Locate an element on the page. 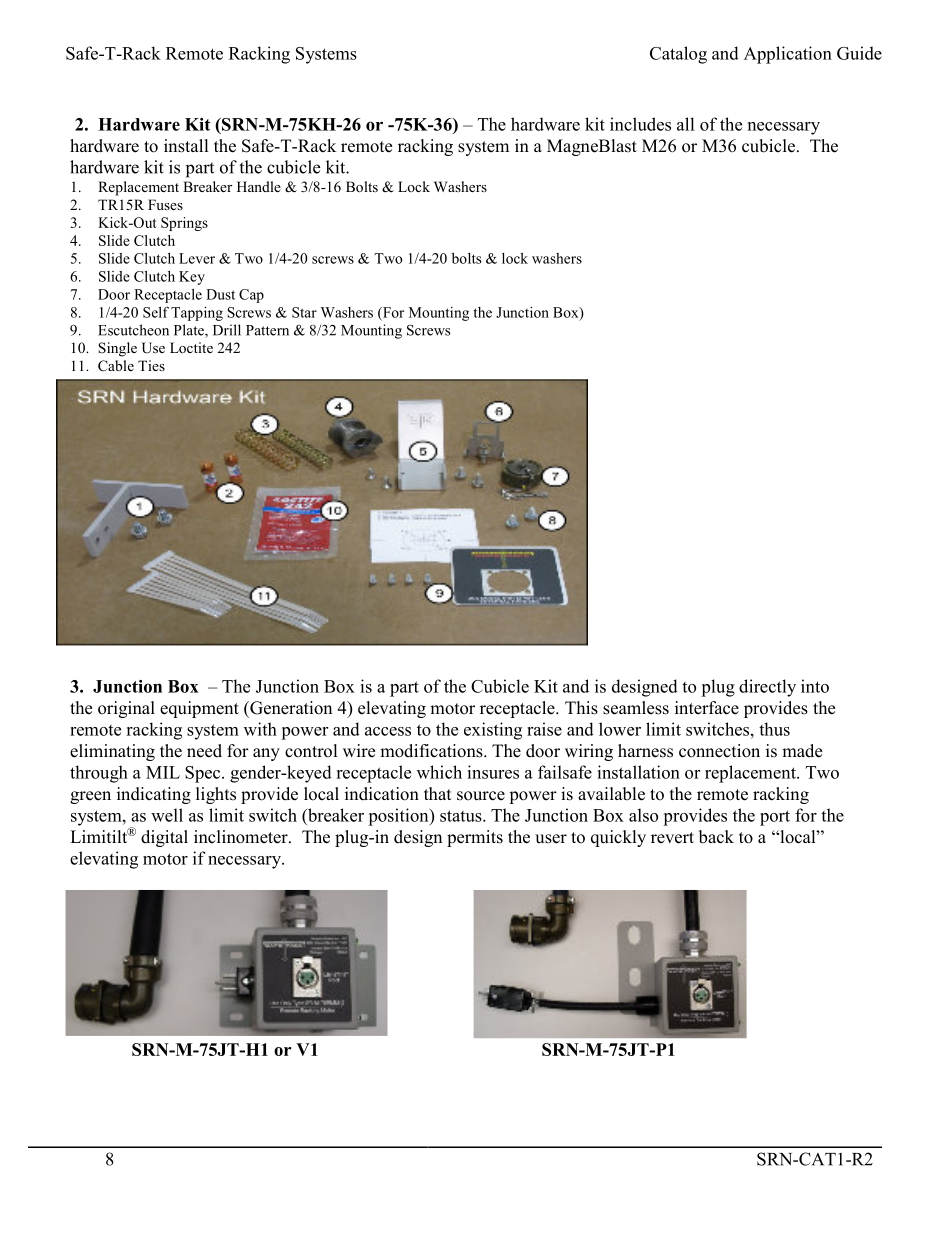 This page has height=1233, width=952. into is located at coordinates (815, 686).
